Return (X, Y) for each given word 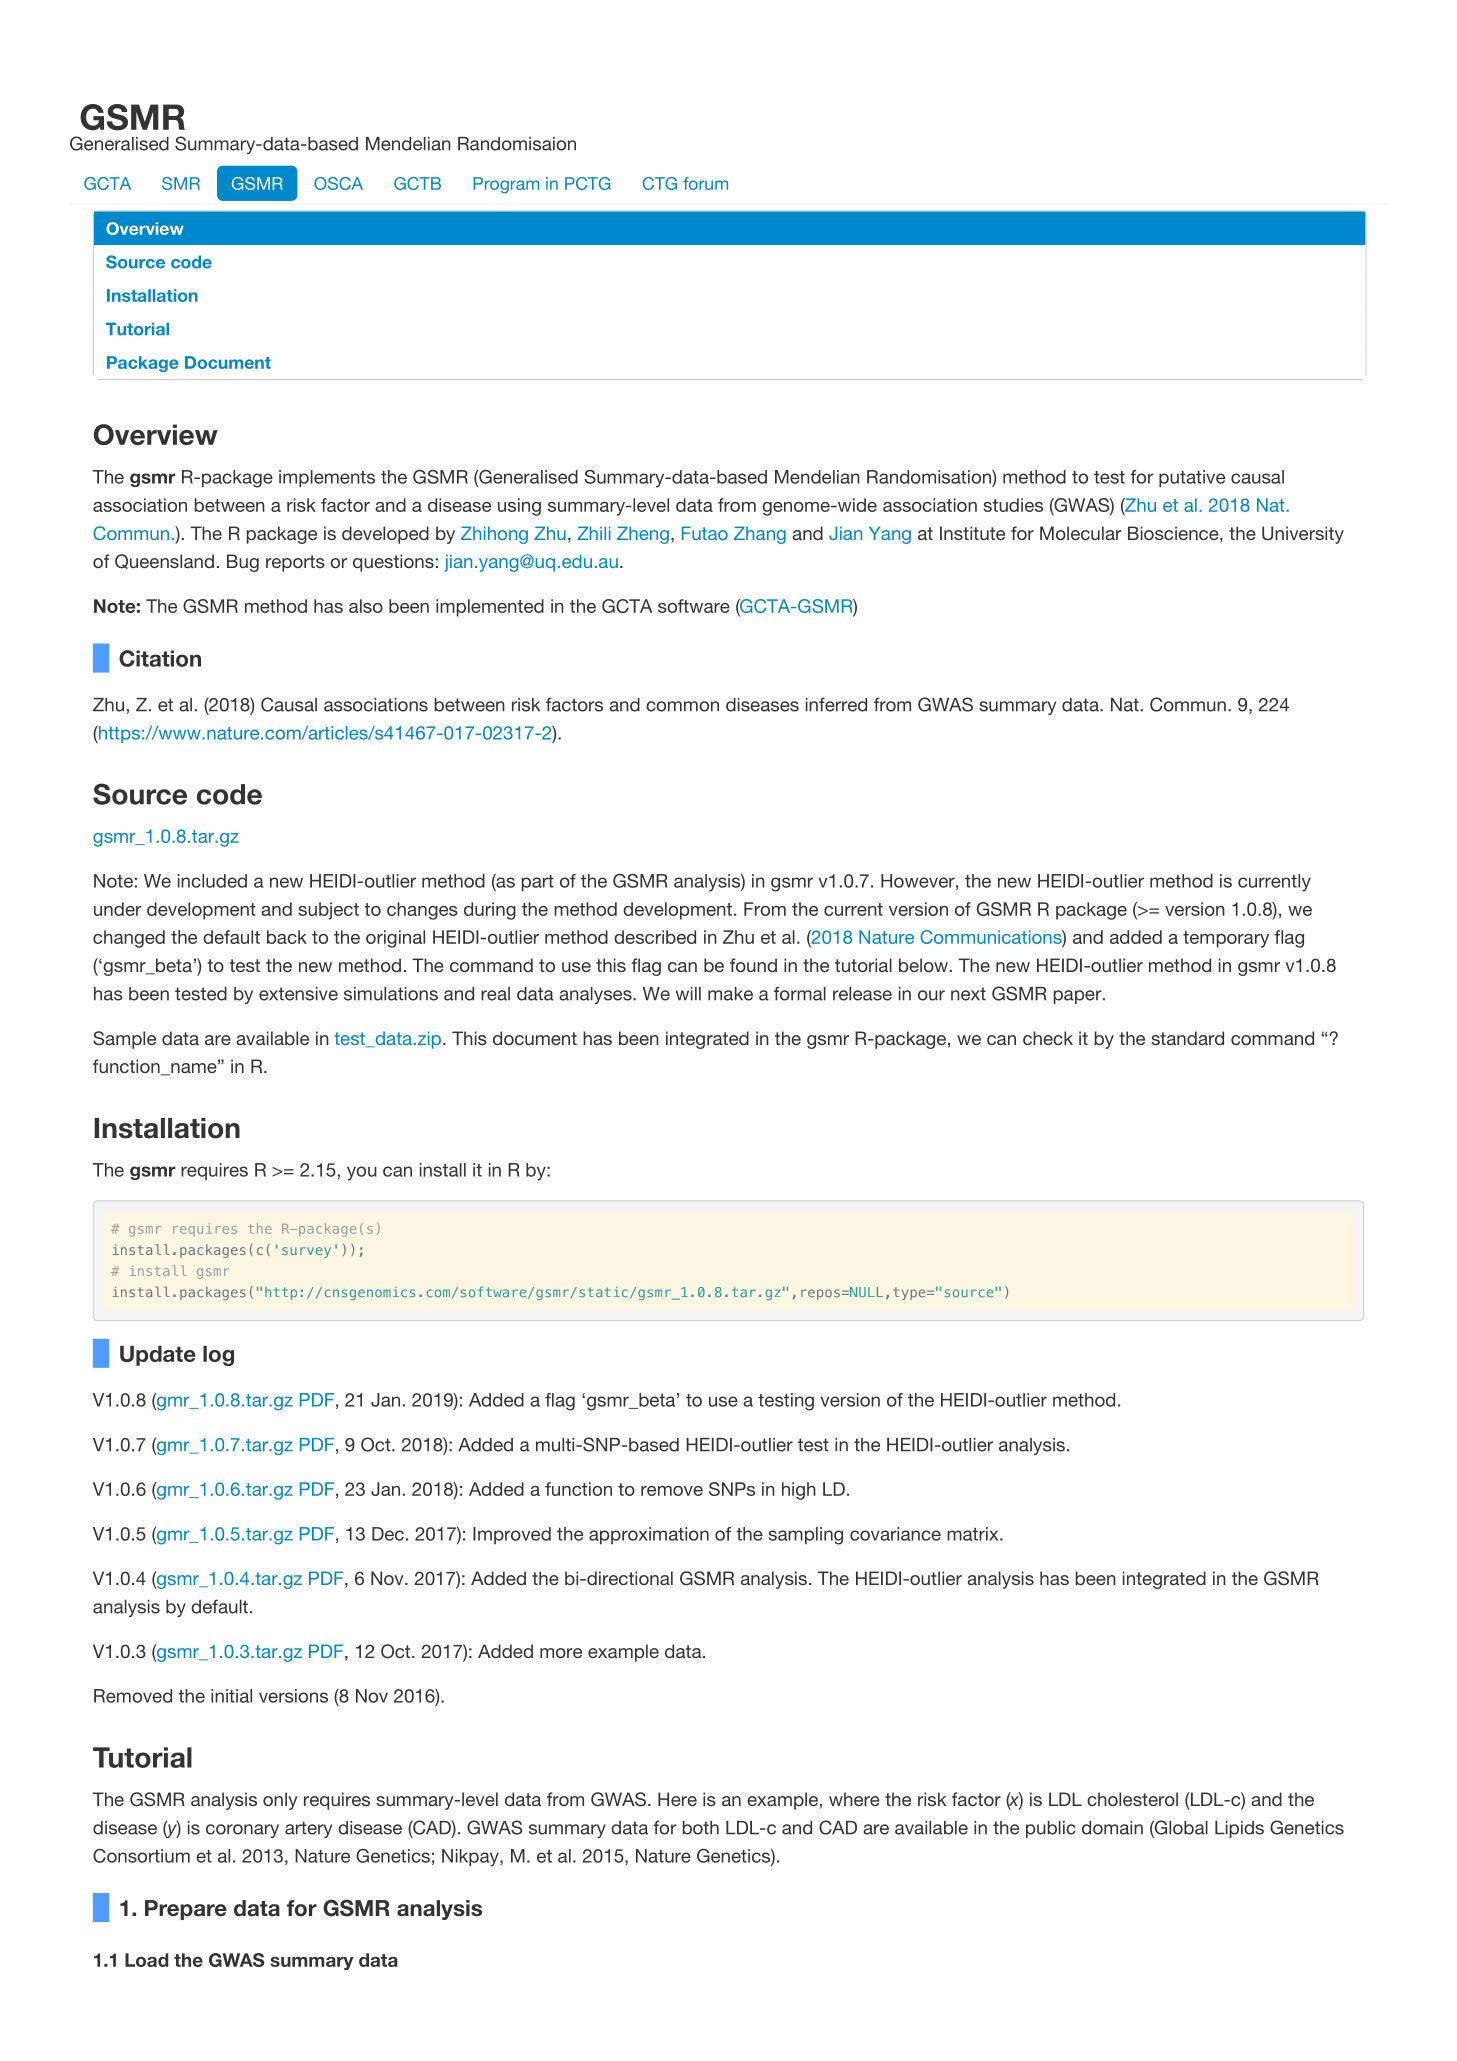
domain (1112, 1828)
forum (705, 183)
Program (506, 185)
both (701, 1828)
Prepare (186, 1910)
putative (1192, 478)
